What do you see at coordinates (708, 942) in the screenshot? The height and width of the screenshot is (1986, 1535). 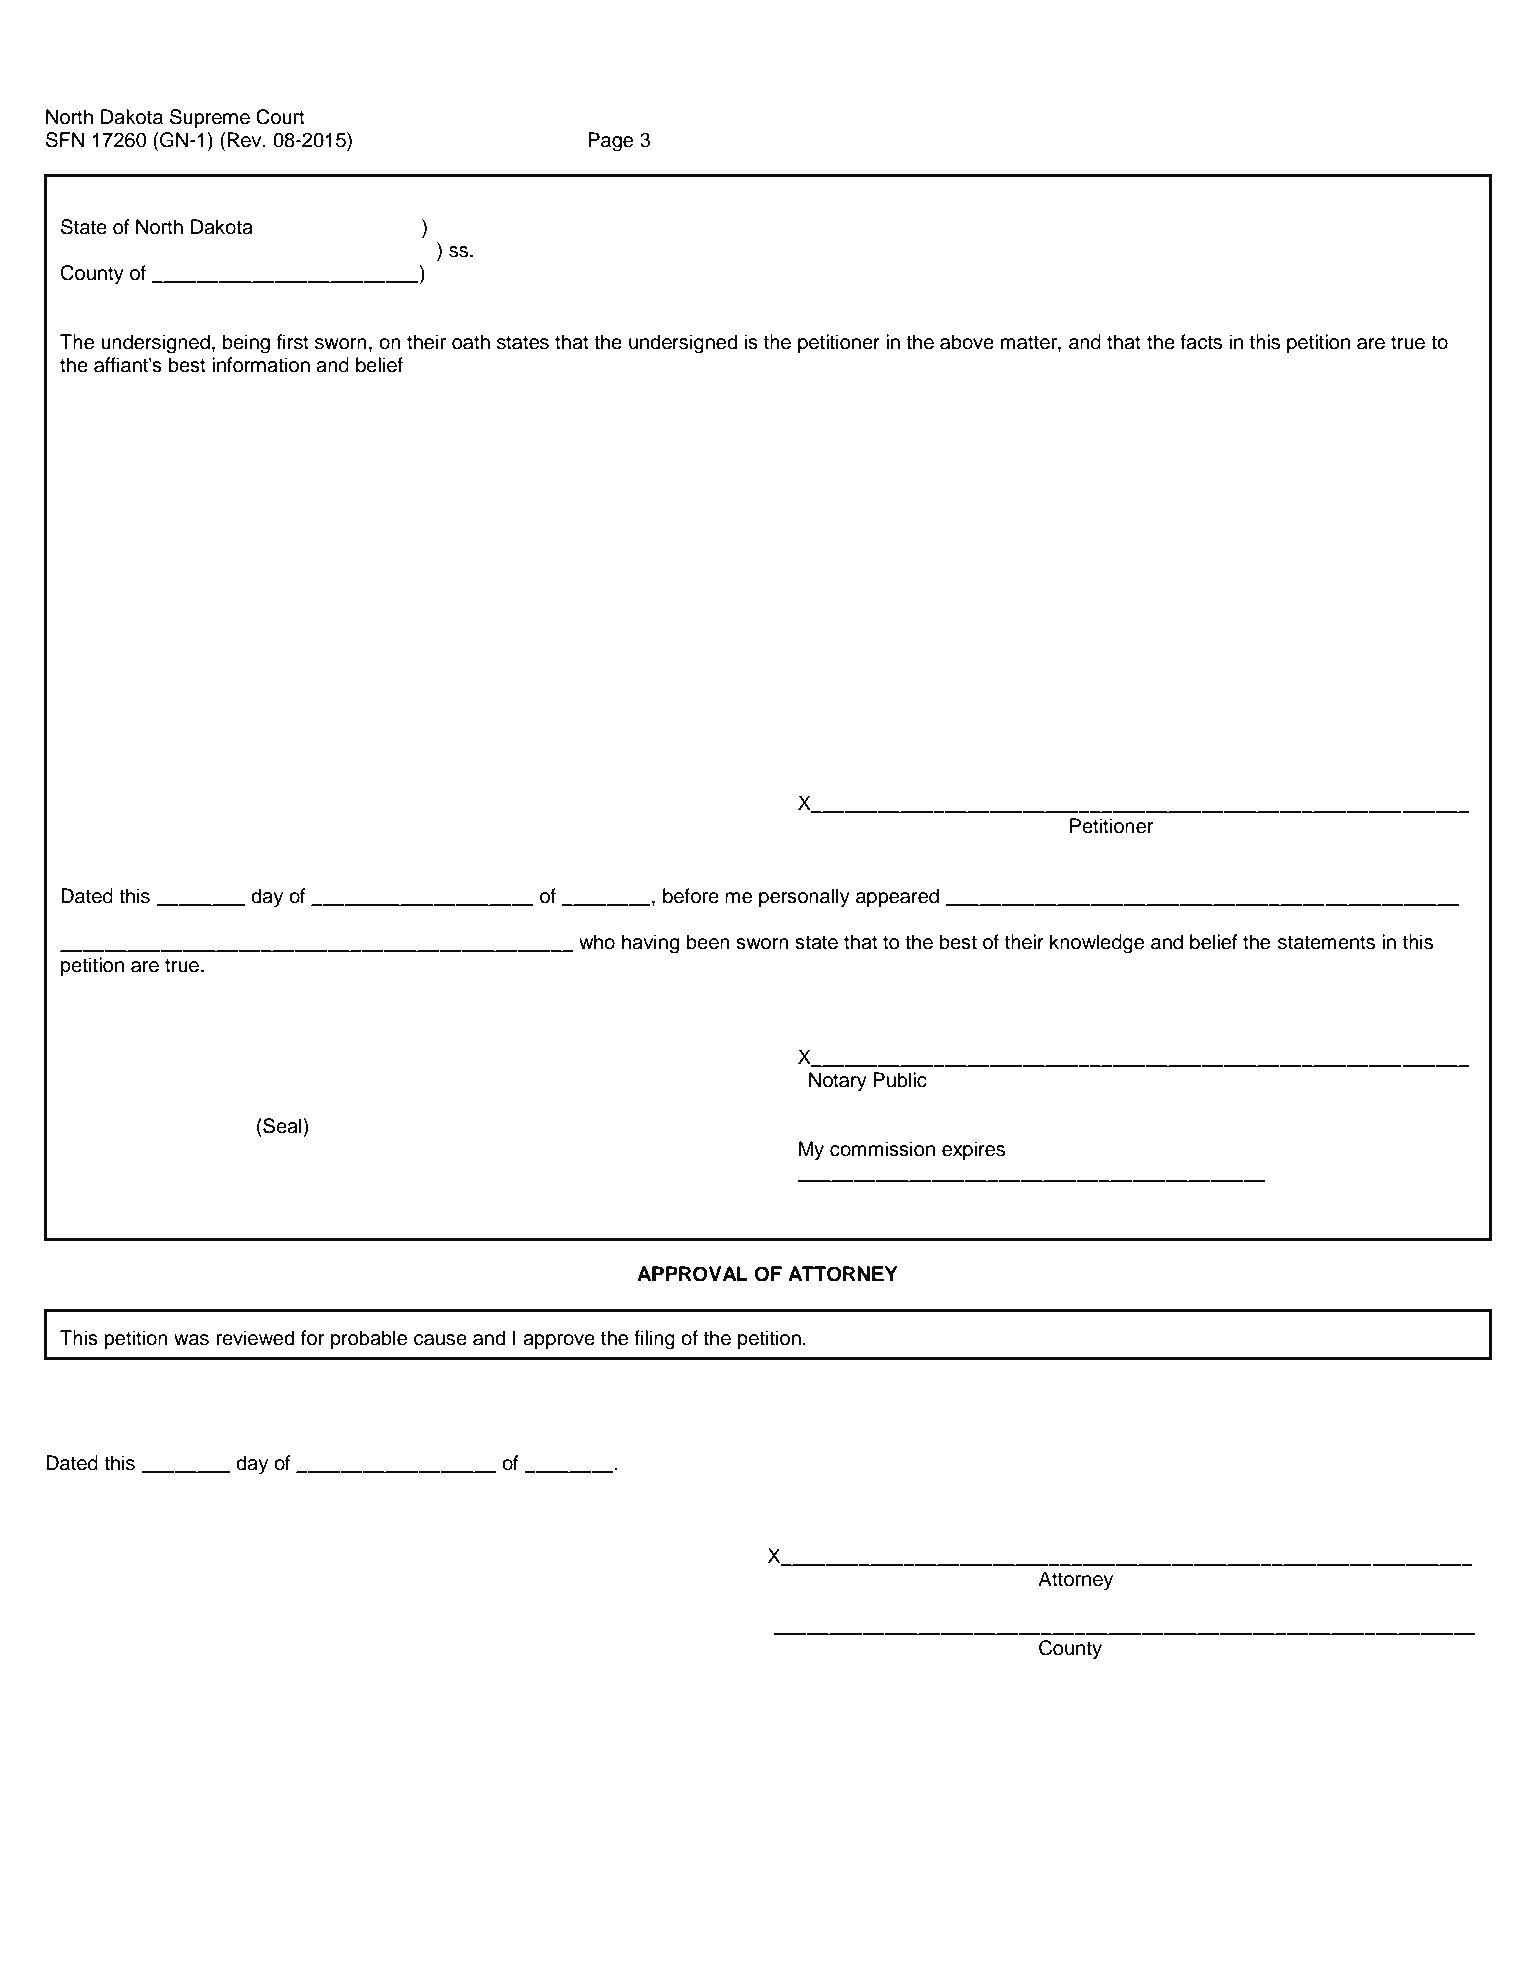 I see `been` at bounding box center [708, 942].
